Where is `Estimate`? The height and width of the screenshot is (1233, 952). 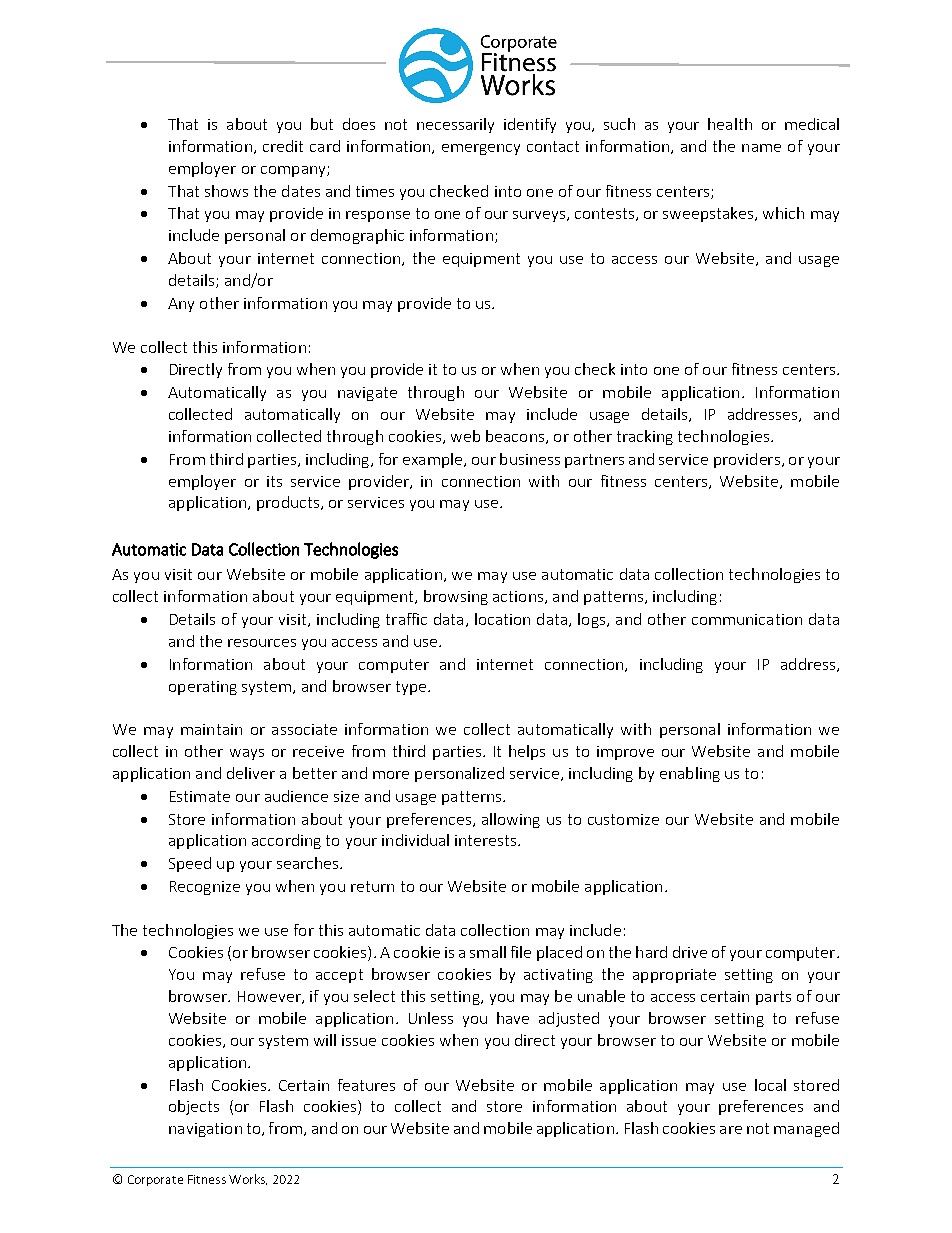
Estimate is located at coordinates (200, 796).
